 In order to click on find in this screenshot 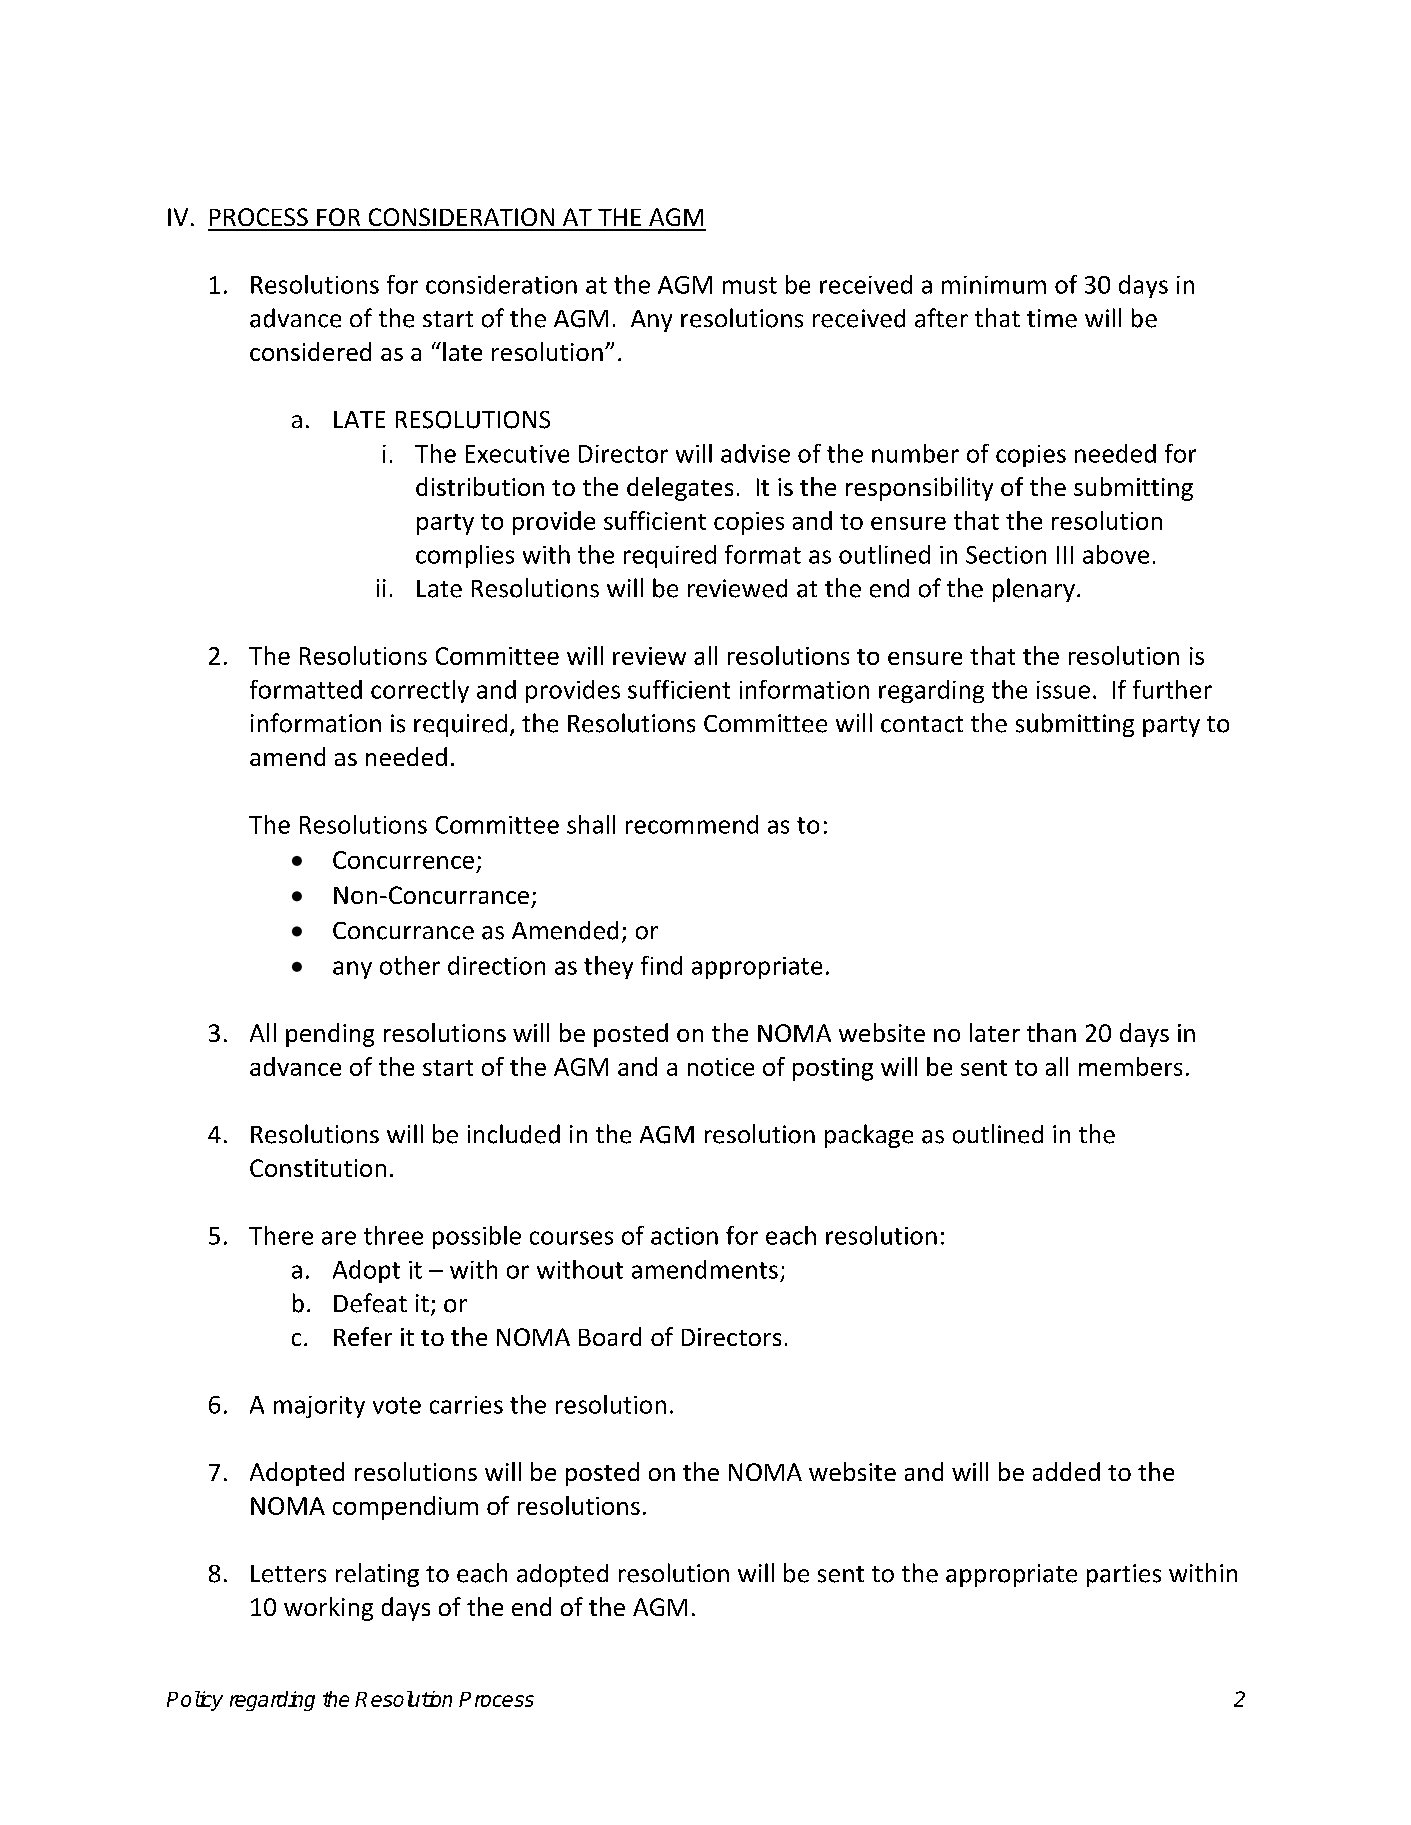, I will do `click(661, 965)`.
